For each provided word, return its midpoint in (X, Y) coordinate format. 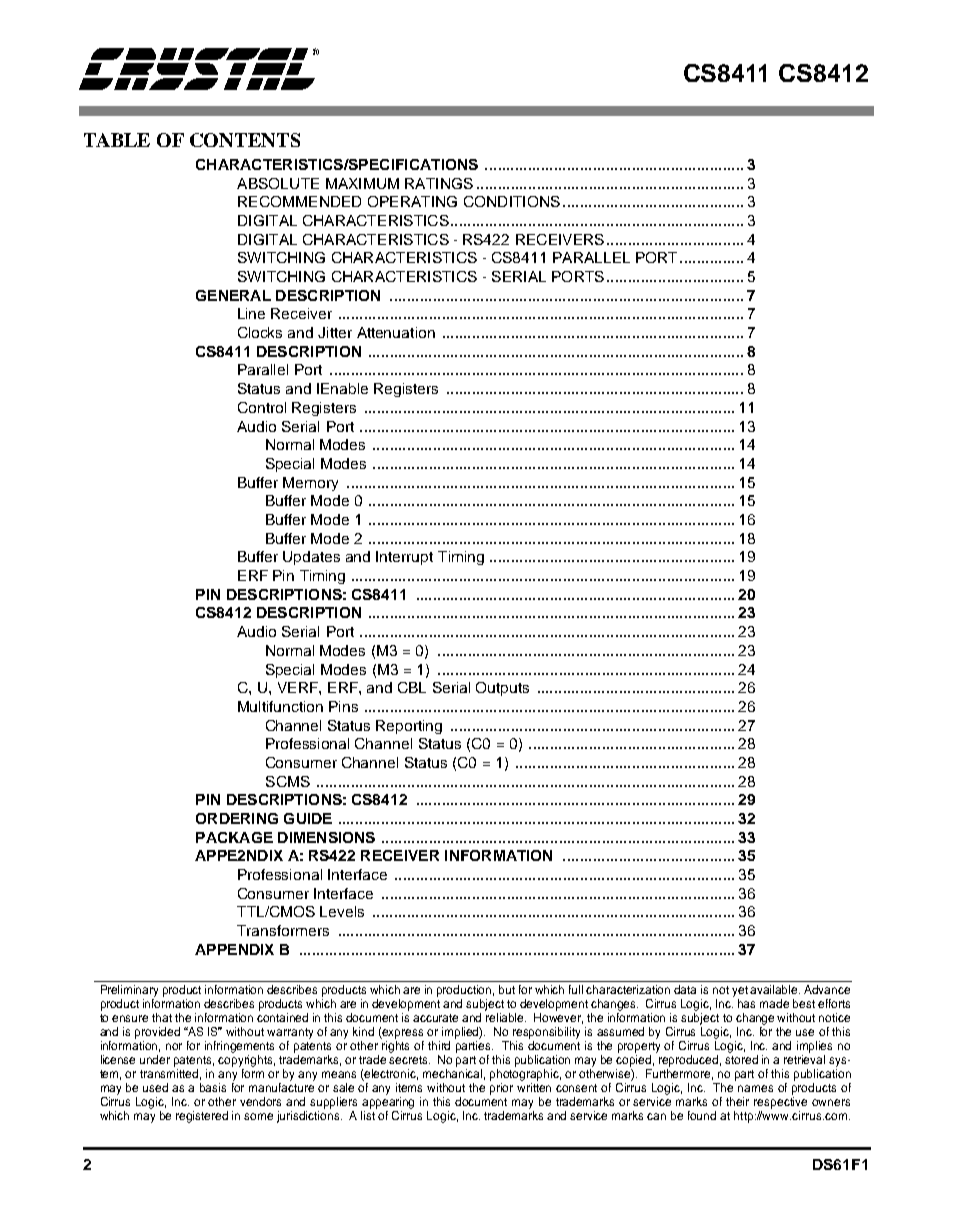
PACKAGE (234, 837)
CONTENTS (245, 140)
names (755, 1088)
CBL (412, 687)
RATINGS (439, 183)
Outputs (502, 689)
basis (213, 1087)
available (775, 989)
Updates (311, 558)
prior (501, 1089)
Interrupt (404, 558)
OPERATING (412, 201)
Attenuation (396, 332)
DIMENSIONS (326, 837)
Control (262, 407)
